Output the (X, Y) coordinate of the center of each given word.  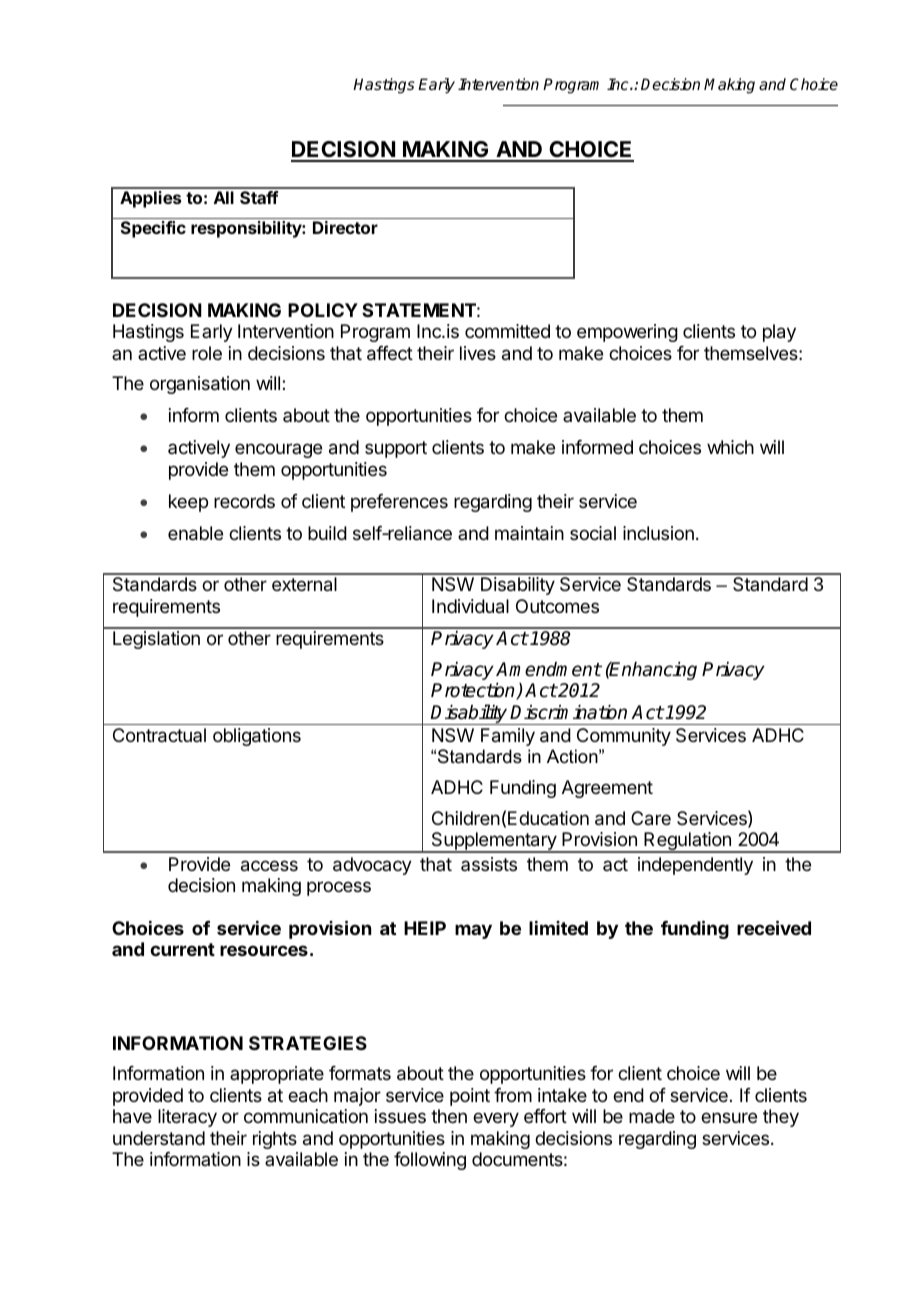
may (473, 931)
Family (508, 737)
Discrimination (568, 712)
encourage (278, 450)
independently (695, 866)
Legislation (156, 640)
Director (345, 227)
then (449, 1116)
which (730, 447)
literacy (187, 1118)
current (182, 949)
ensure (729, 1117)
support (396, 449)
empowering (627, 333)
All (224, 197)
